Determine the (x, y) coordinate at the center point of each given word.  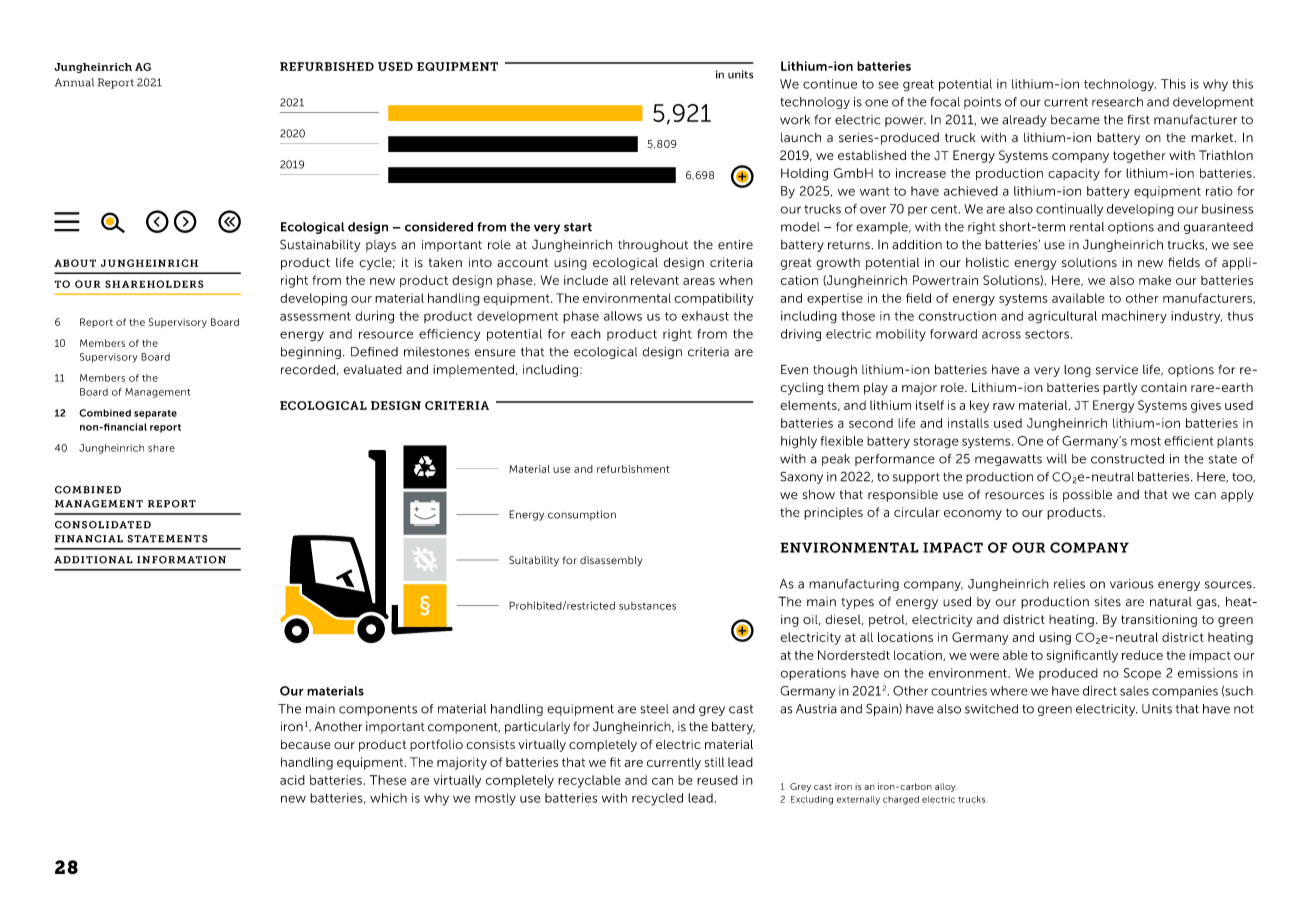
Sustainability (320, 245)
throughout (653, 246)
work (795, 120)
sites (1108, 602)
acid (292, 780)
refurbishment (633, 469)
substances (647, 606)
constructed (1127, 459)
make (1155, 280)
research (1117, 102)
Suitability (534, 561)
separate (155, 414)
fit (615, 762)
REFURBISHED (327, 66)
